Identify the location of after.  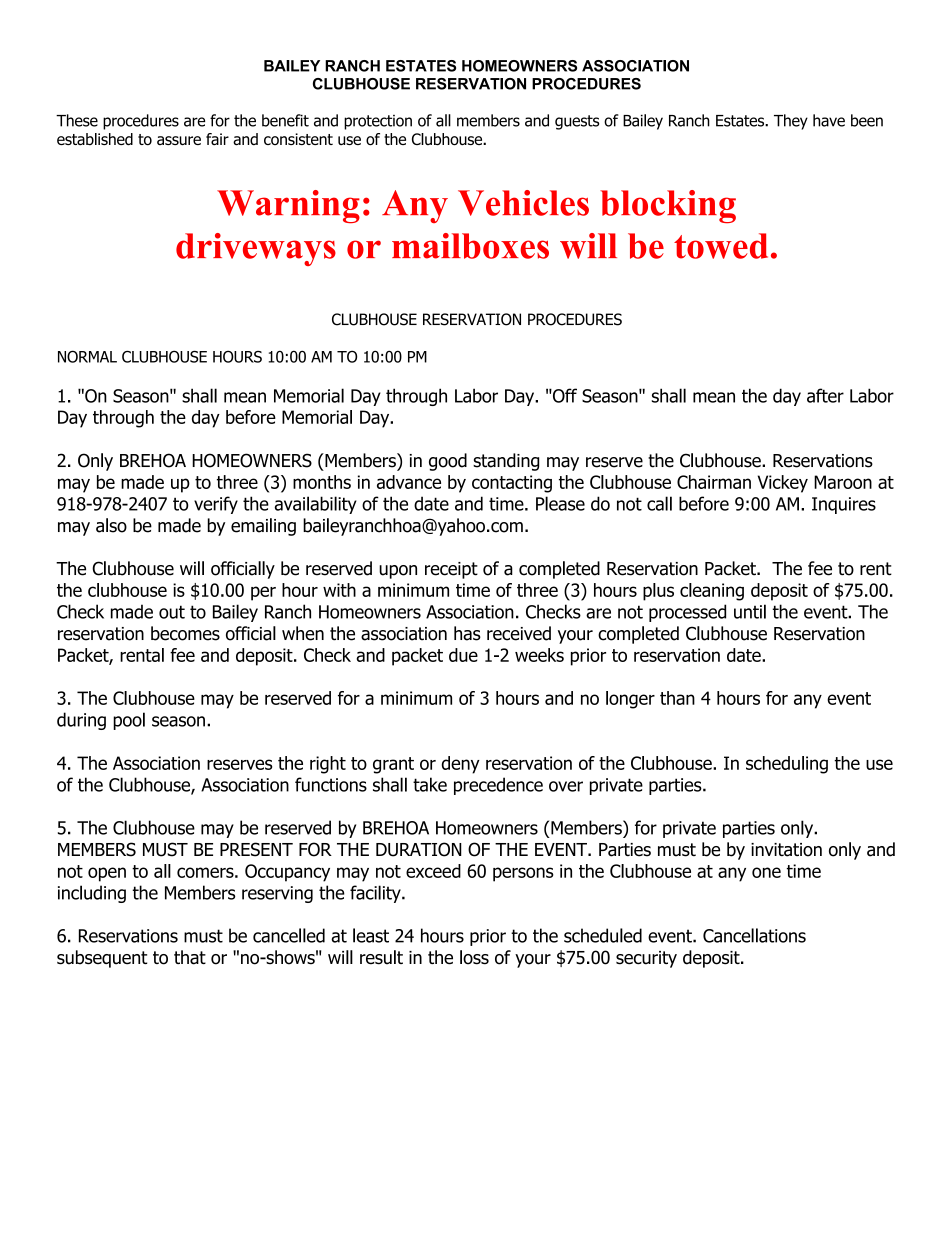
(825, 395).
